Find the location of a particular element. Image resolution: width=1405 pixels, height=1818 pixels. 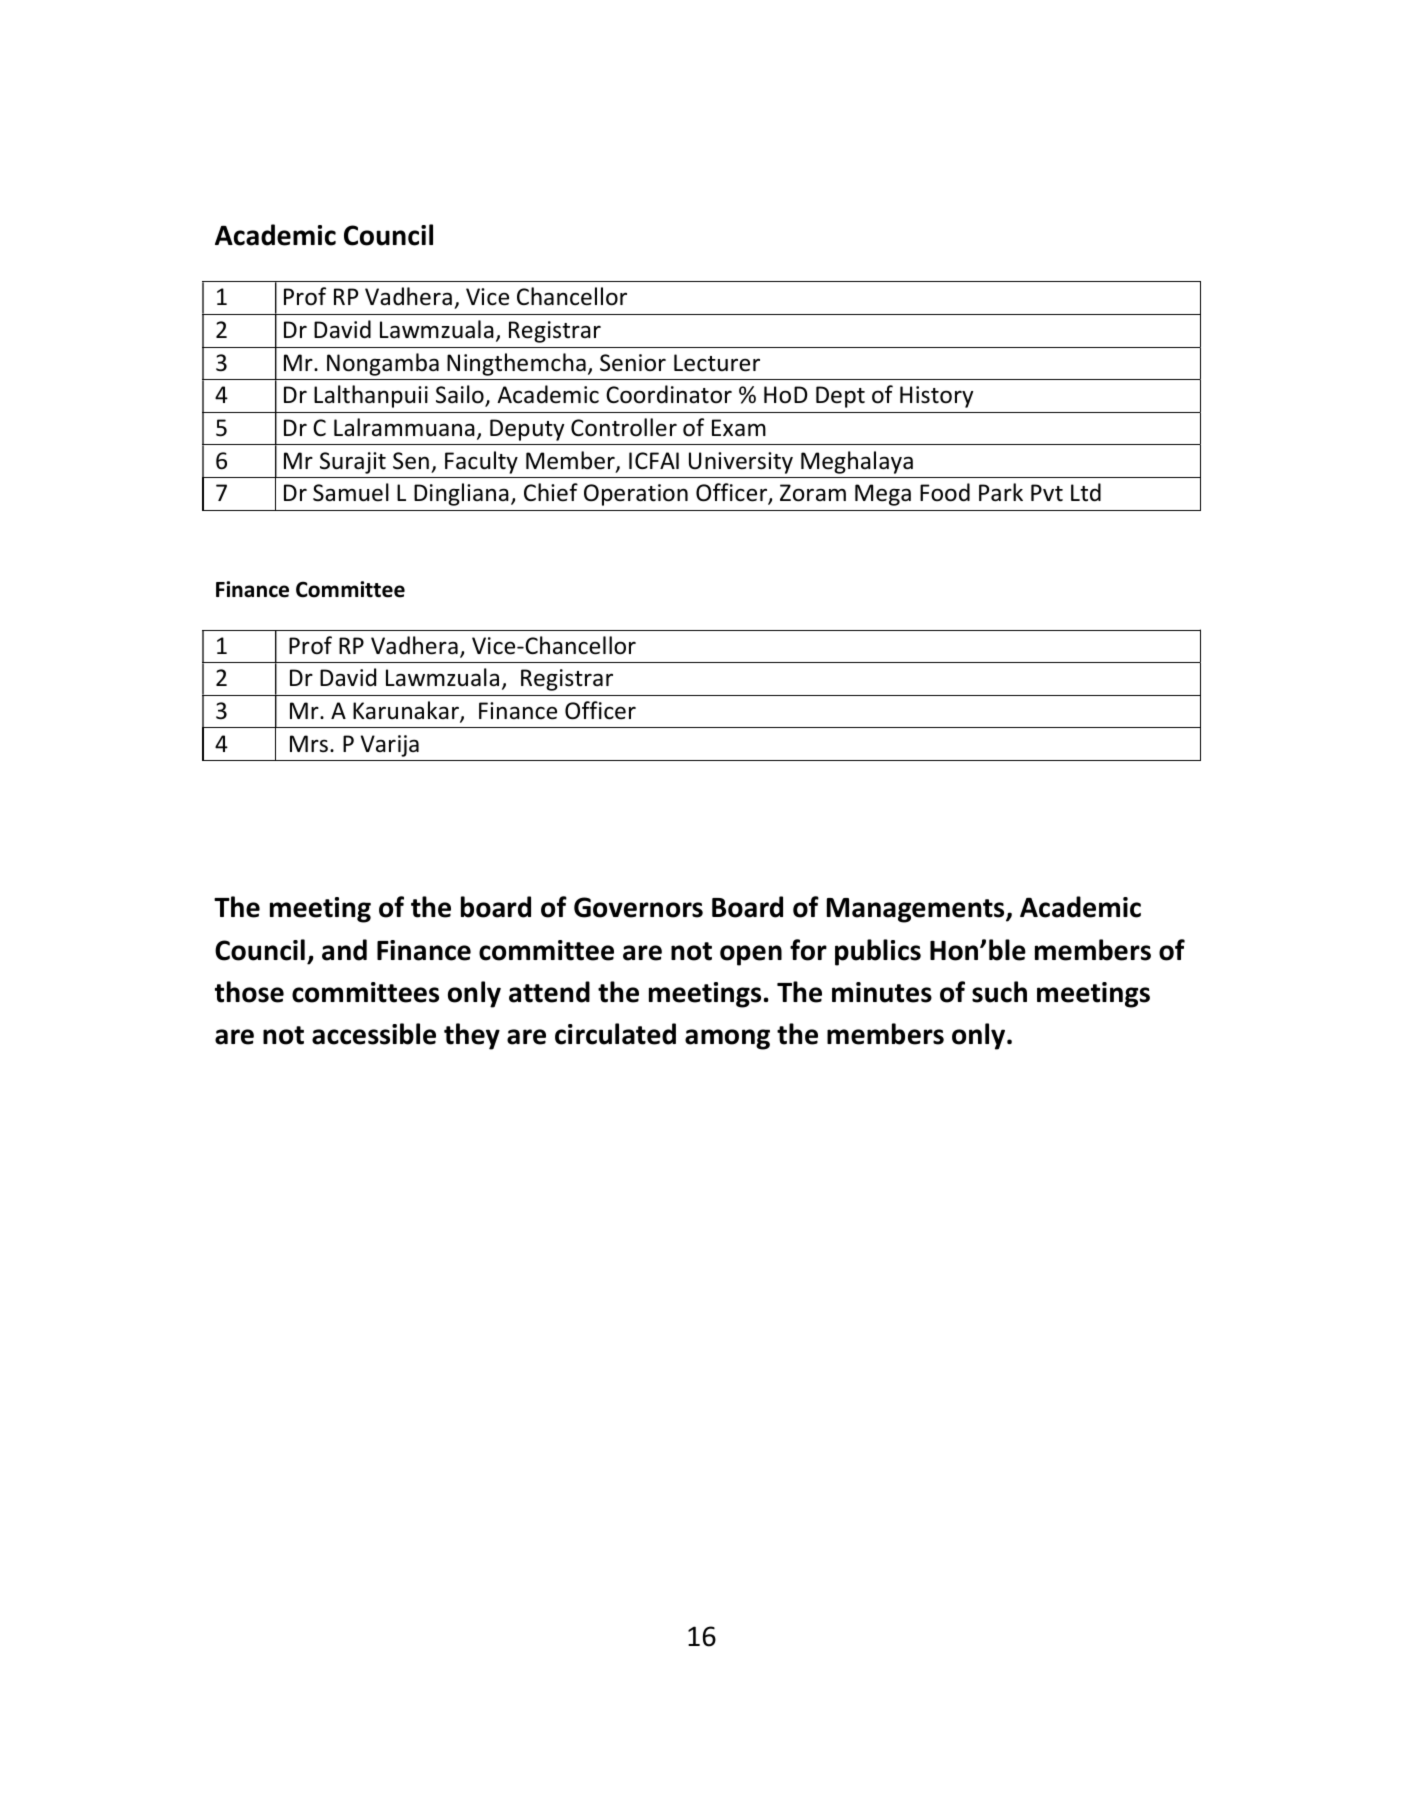

Governors is located at coordinates (638, 907).
